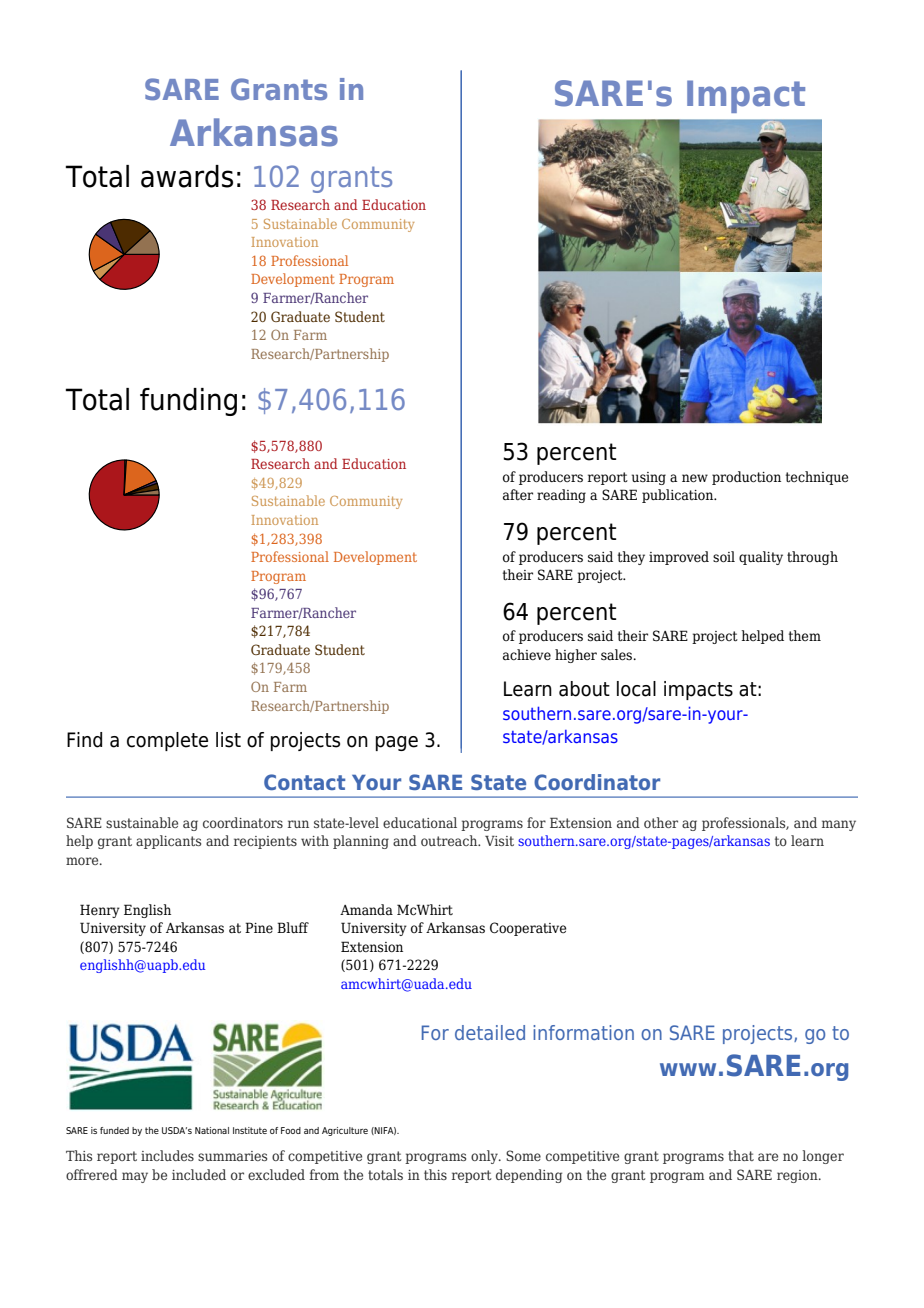 Image resolution: width=924 pixels, height=1308 pixels. Describe the element at coordinates (187, 176) in the screenshot. I see `awards` at that location.
